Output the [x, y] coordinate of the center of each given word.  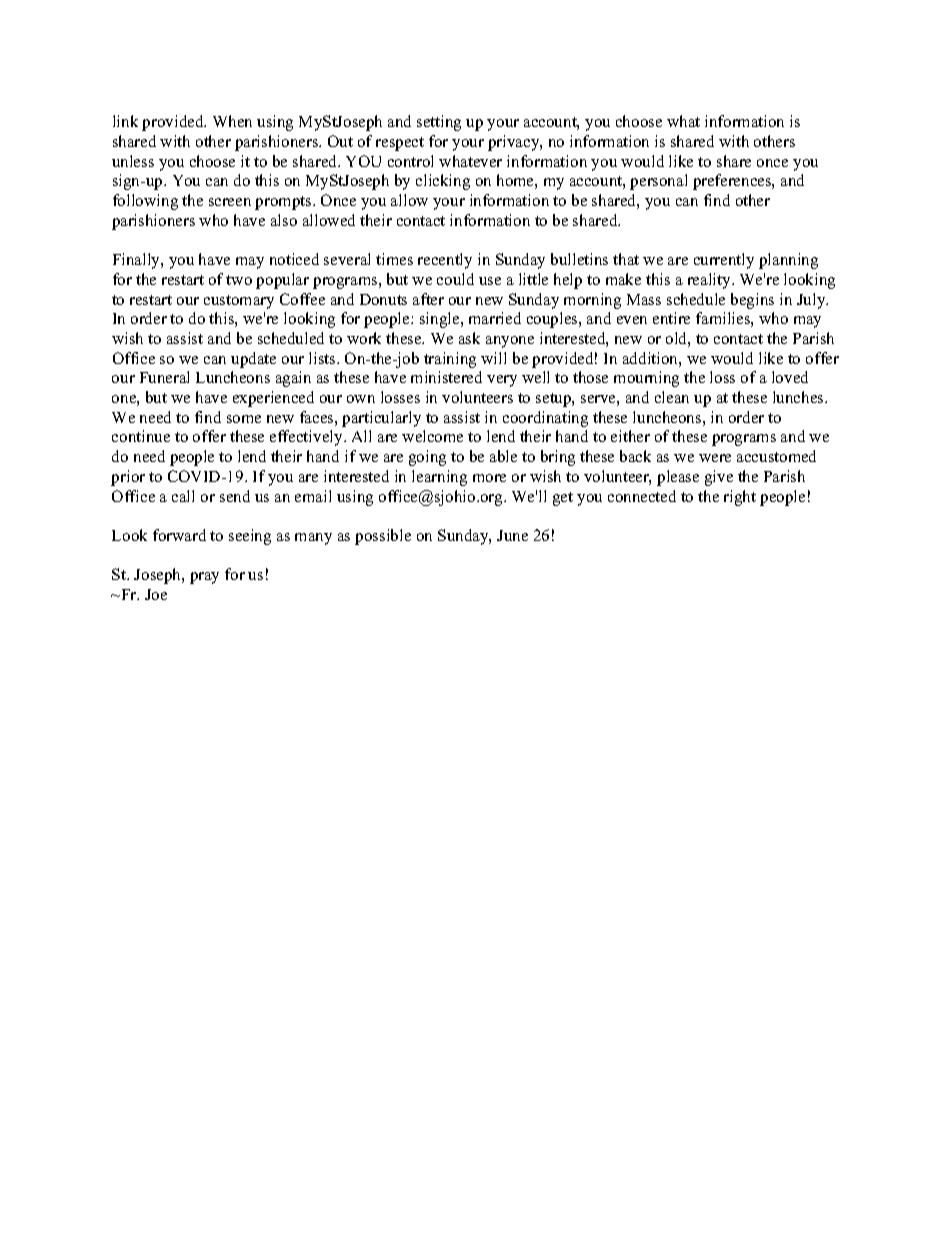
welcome [432, 436]
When [232, 121]
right [740, 498]
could [455, 279]
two [239, 280]
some [244, 419]
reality [710, 281]
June [512, 535]
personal [658, 182]
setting [439, 123]
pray [204, 578]
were [715, 458]
